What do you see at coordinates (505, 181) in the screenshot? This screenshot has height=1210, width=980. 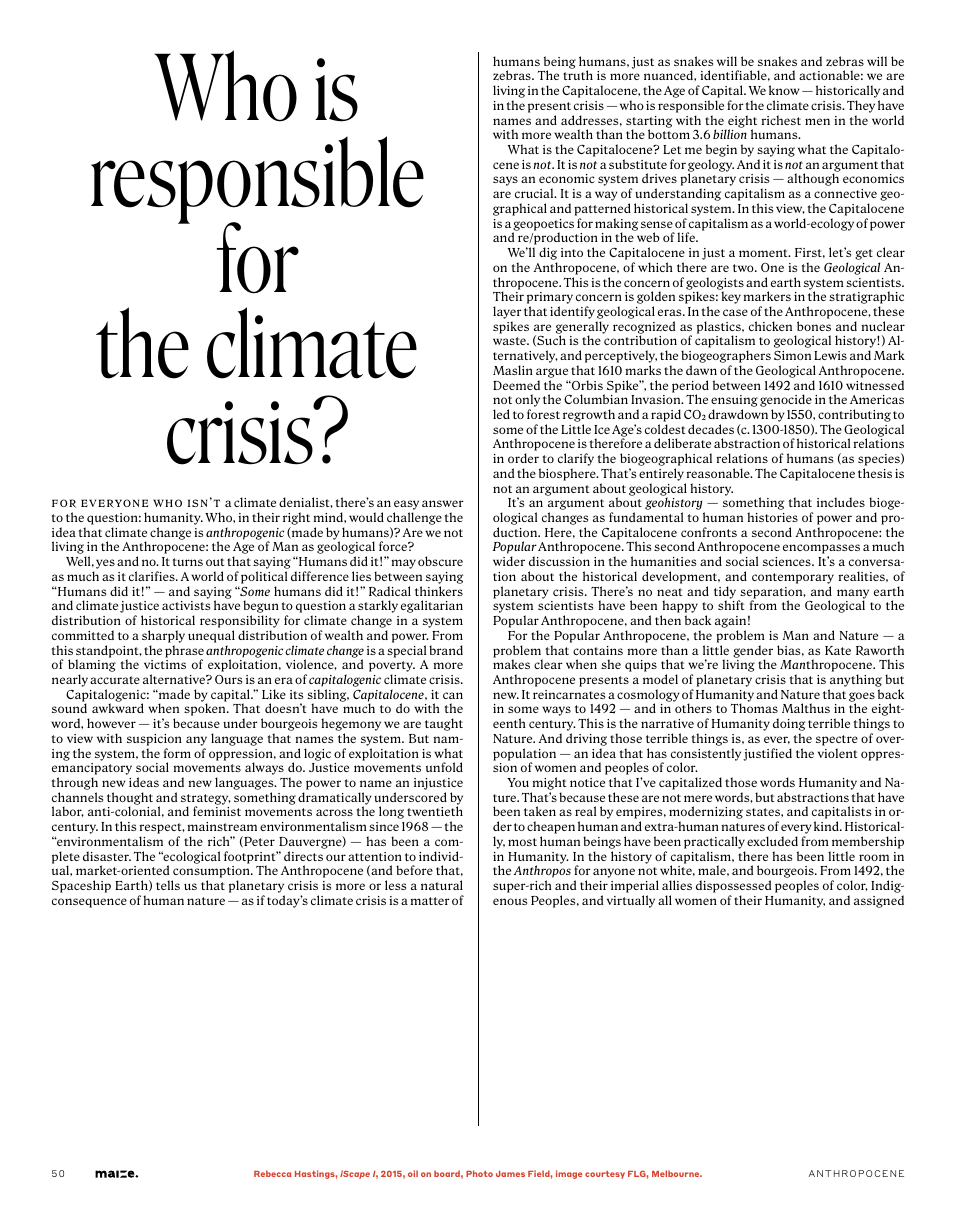 I see `says` at bounding box center [505, 181].
